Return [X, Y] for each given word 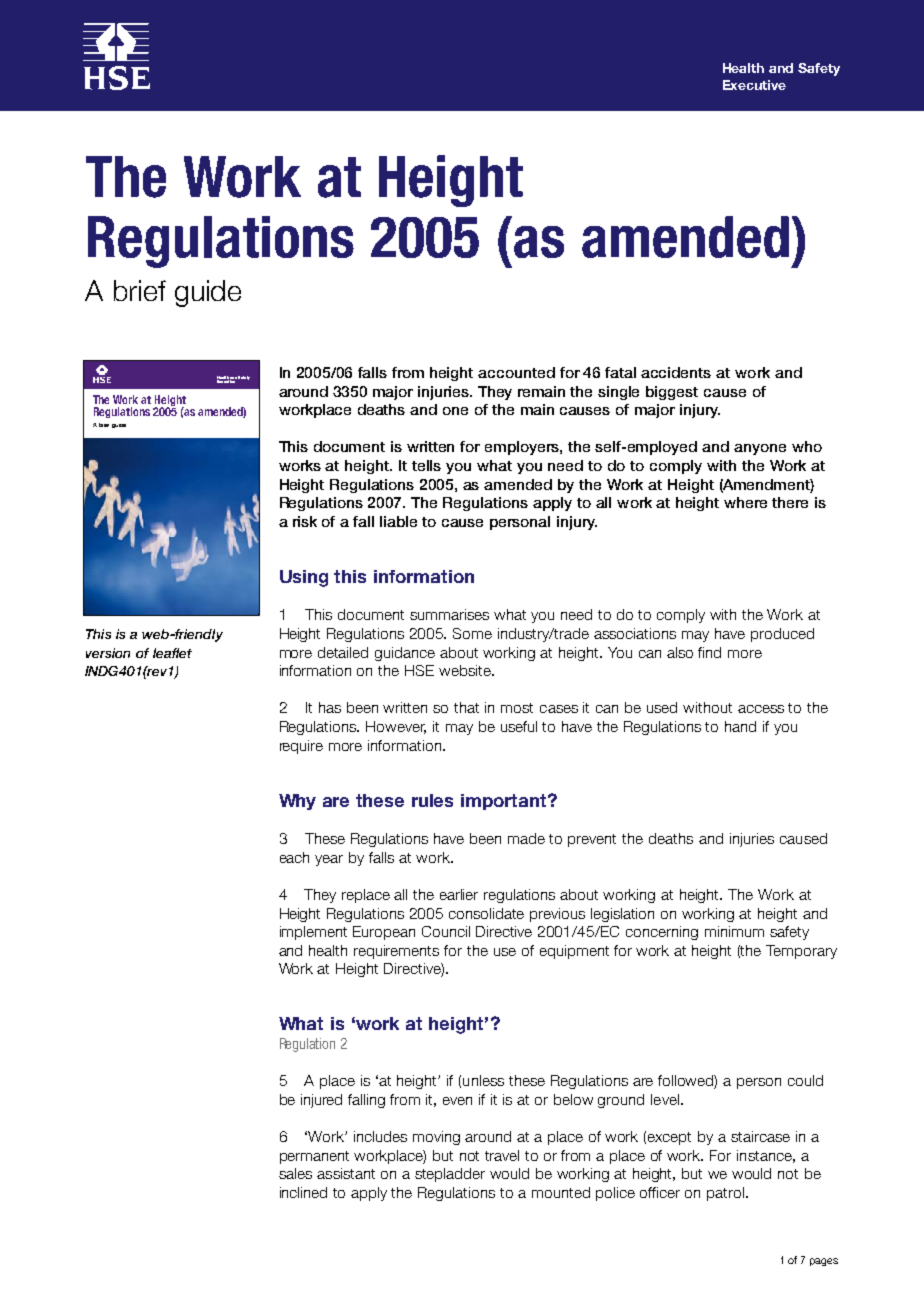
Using [304, 578]
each [294, 857]
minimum [734, 931]
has [330, 707]
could [805, 1080]
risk [305, 521]
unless [483, 1080]
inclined [303, 1192]
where [745, 502]
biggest [672, 393]
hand [740, 726]
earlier [459, 894]
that [466, 707]
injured [321, 1101]
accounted [516, 372]
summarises [449, 614]
